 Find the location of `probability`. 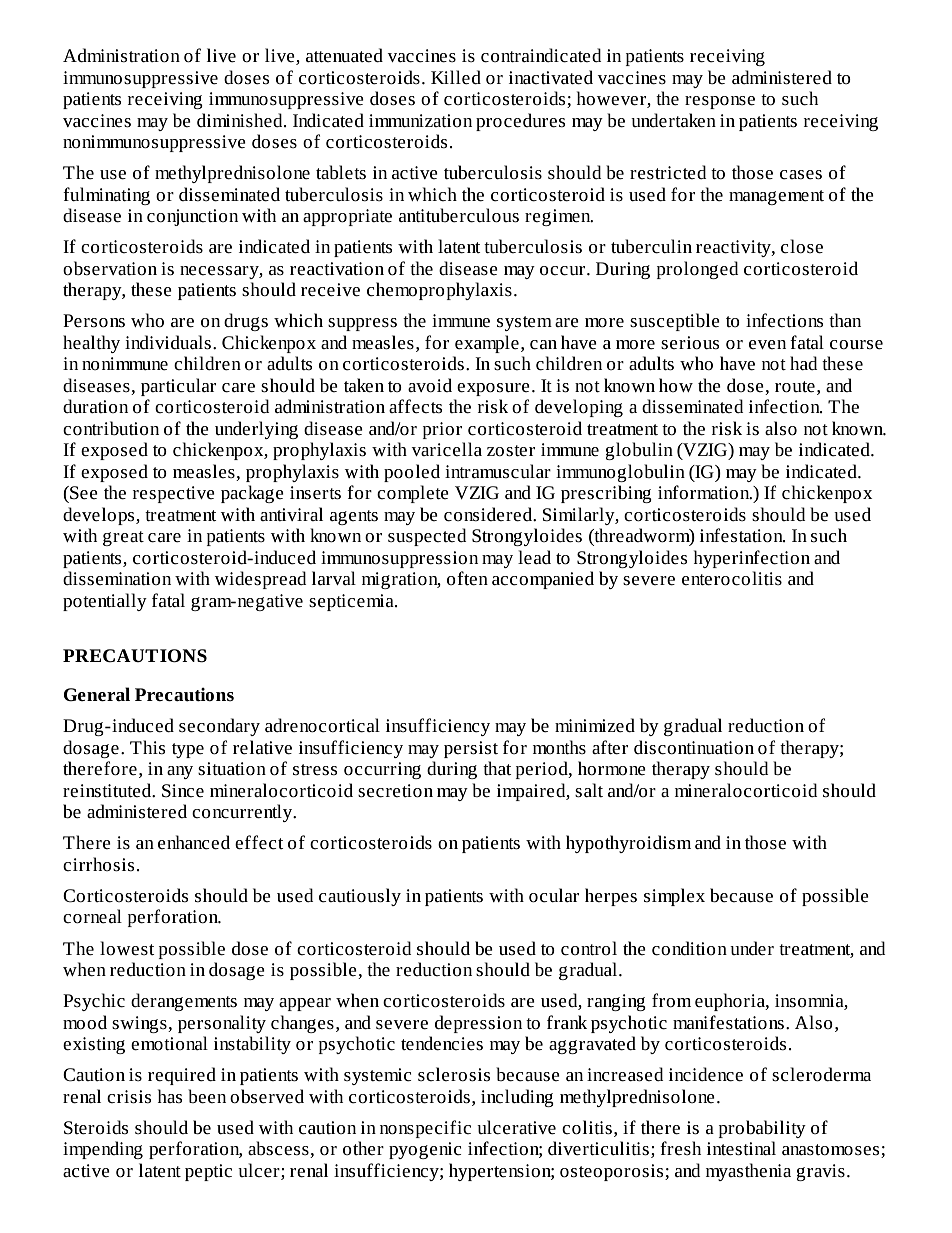

probability is located at coordinates (762, 1129).
